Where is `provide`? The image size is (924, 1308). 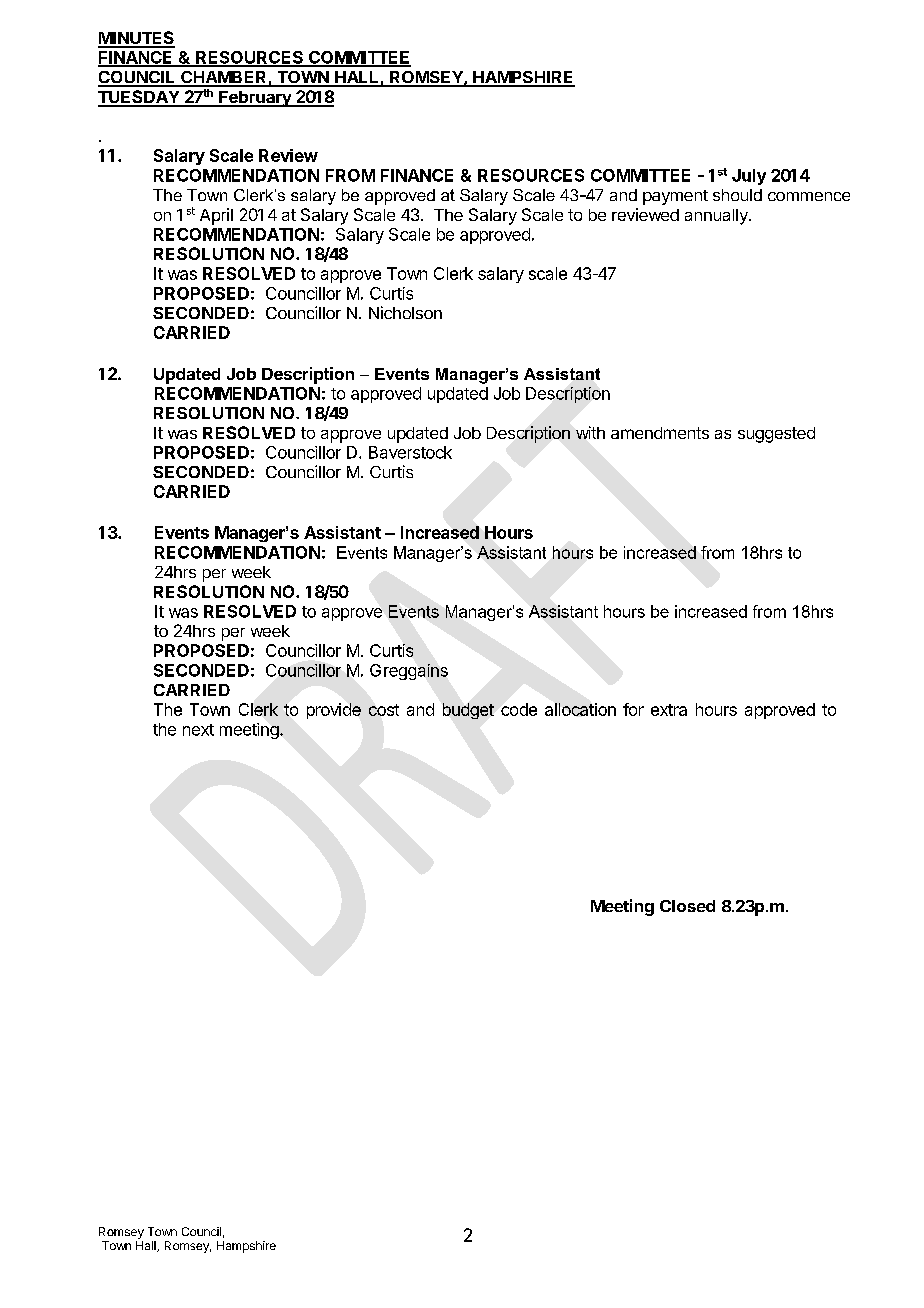
provide is located at coordinates (334, 711).
